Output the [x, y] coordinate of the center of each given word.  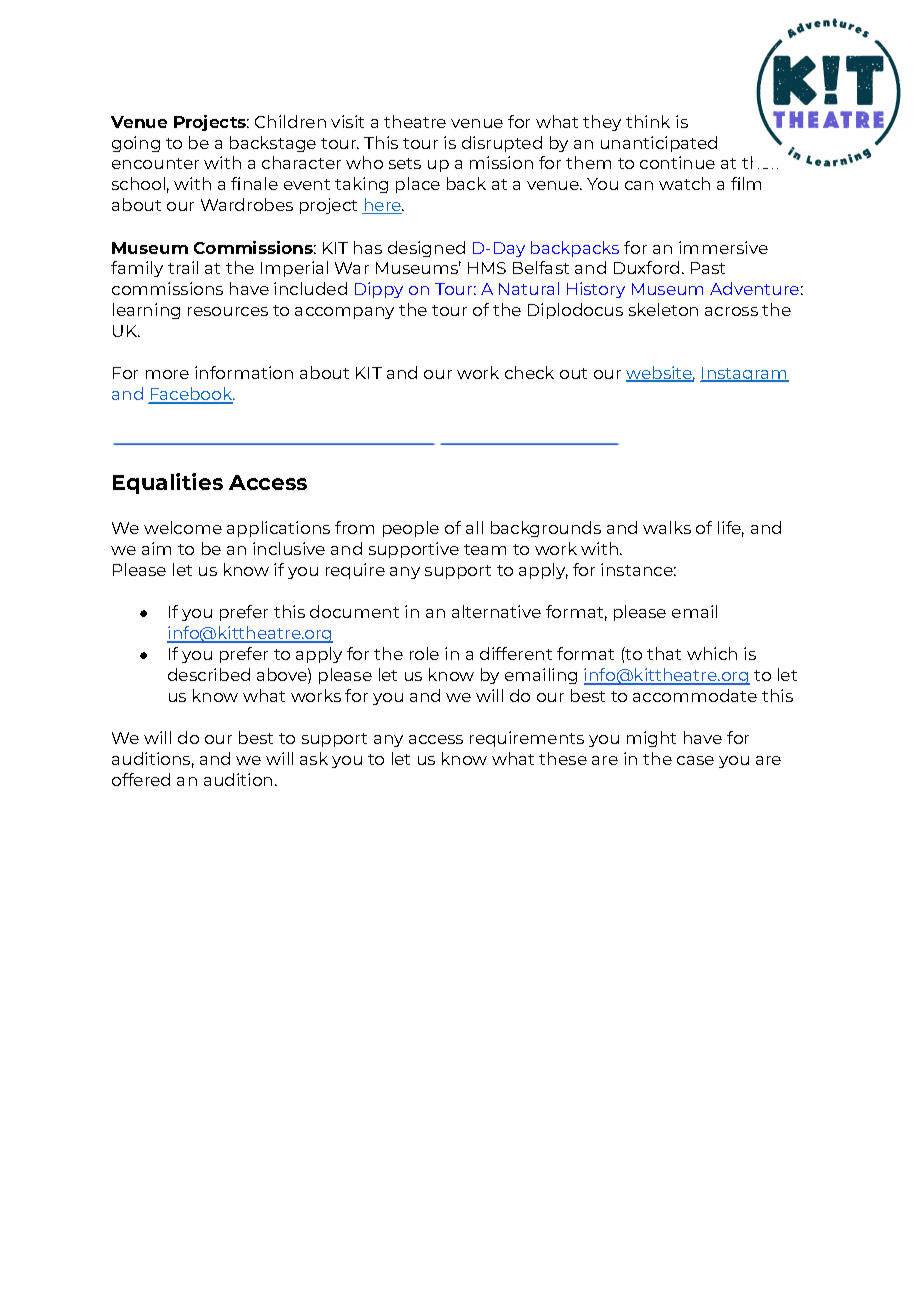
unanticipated [659, 144]
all [474, 527]
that [664, 653]
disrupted [502, 144]
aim [156, 548]
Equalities [168, 483]
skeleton [663, 309]
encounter [155, 163]
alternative [496, 611]
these [563, 758]
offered [141, 779]
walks [667, 527]
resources [228, 311]
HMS [487, 268]
